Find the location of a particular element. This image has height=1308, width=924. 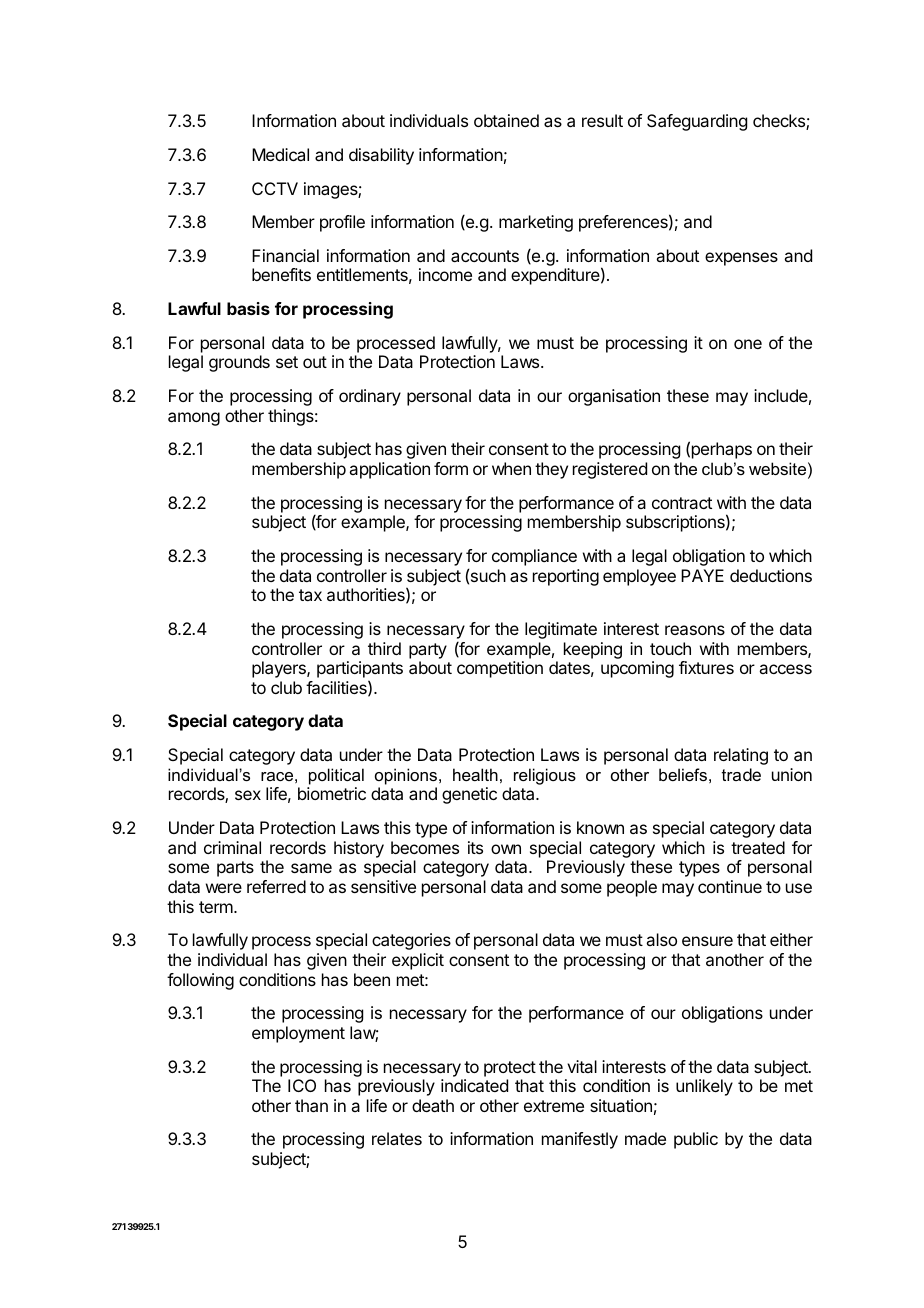

PAYE is located at coordinates (702, 575).
